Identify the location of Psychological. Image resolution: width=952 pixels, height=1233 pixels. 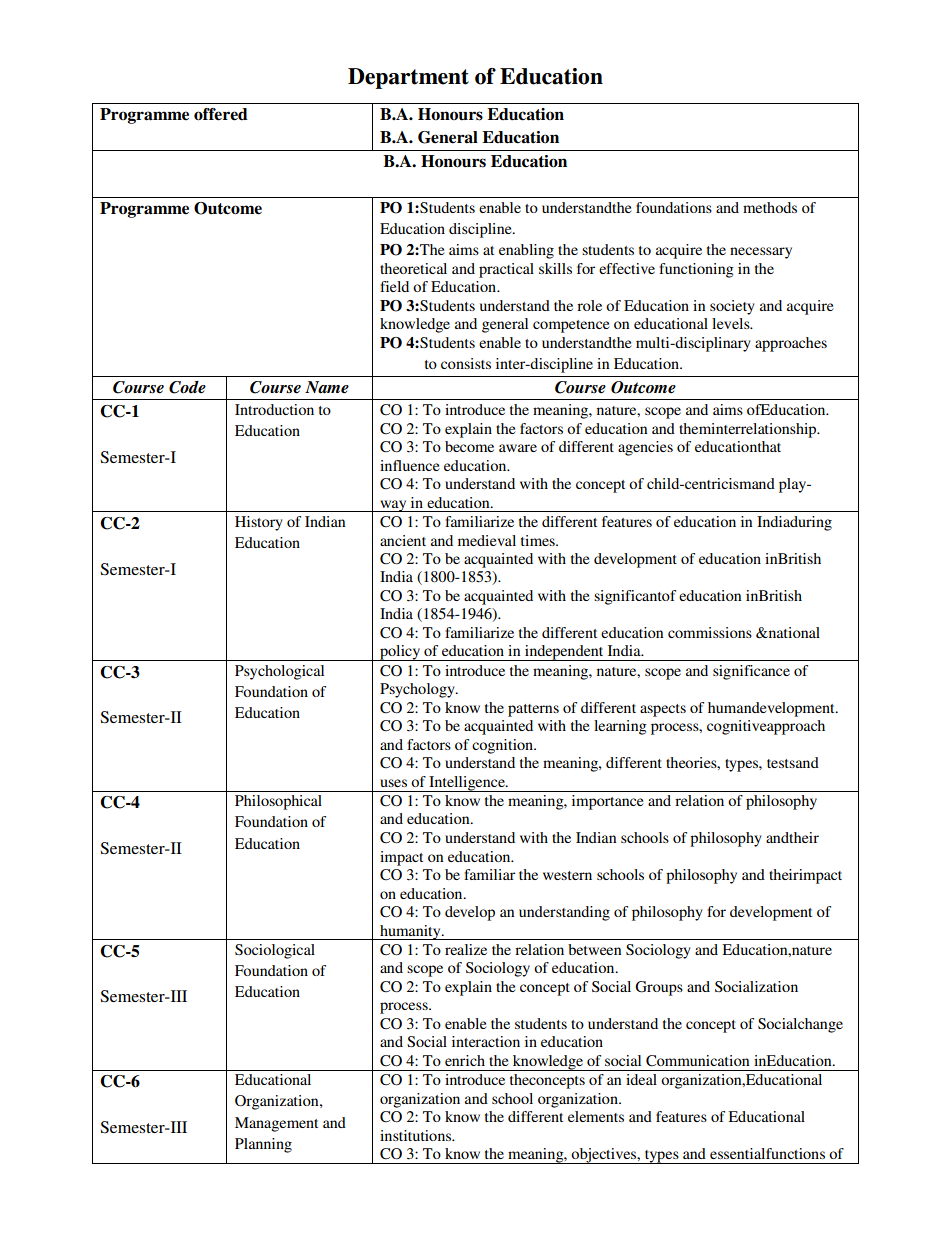
(279, 672).
